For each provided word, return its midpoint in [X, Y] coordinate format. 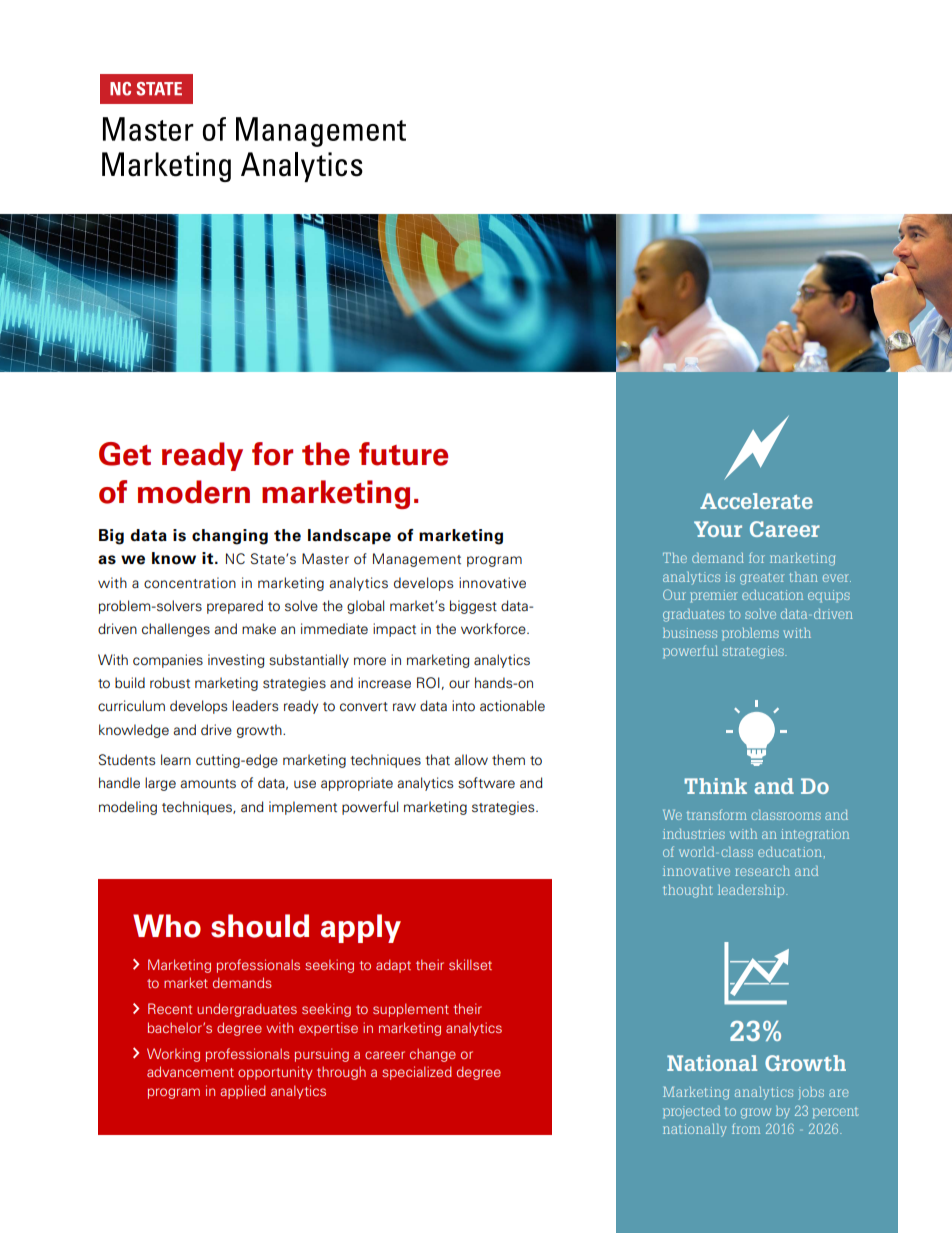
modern [194, 492]
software [486, 783]
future [403, 454]
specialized [417, 1073]
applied [243, 1092]
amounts [208, 784]
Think [715, 786]
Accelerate [756, 501]
